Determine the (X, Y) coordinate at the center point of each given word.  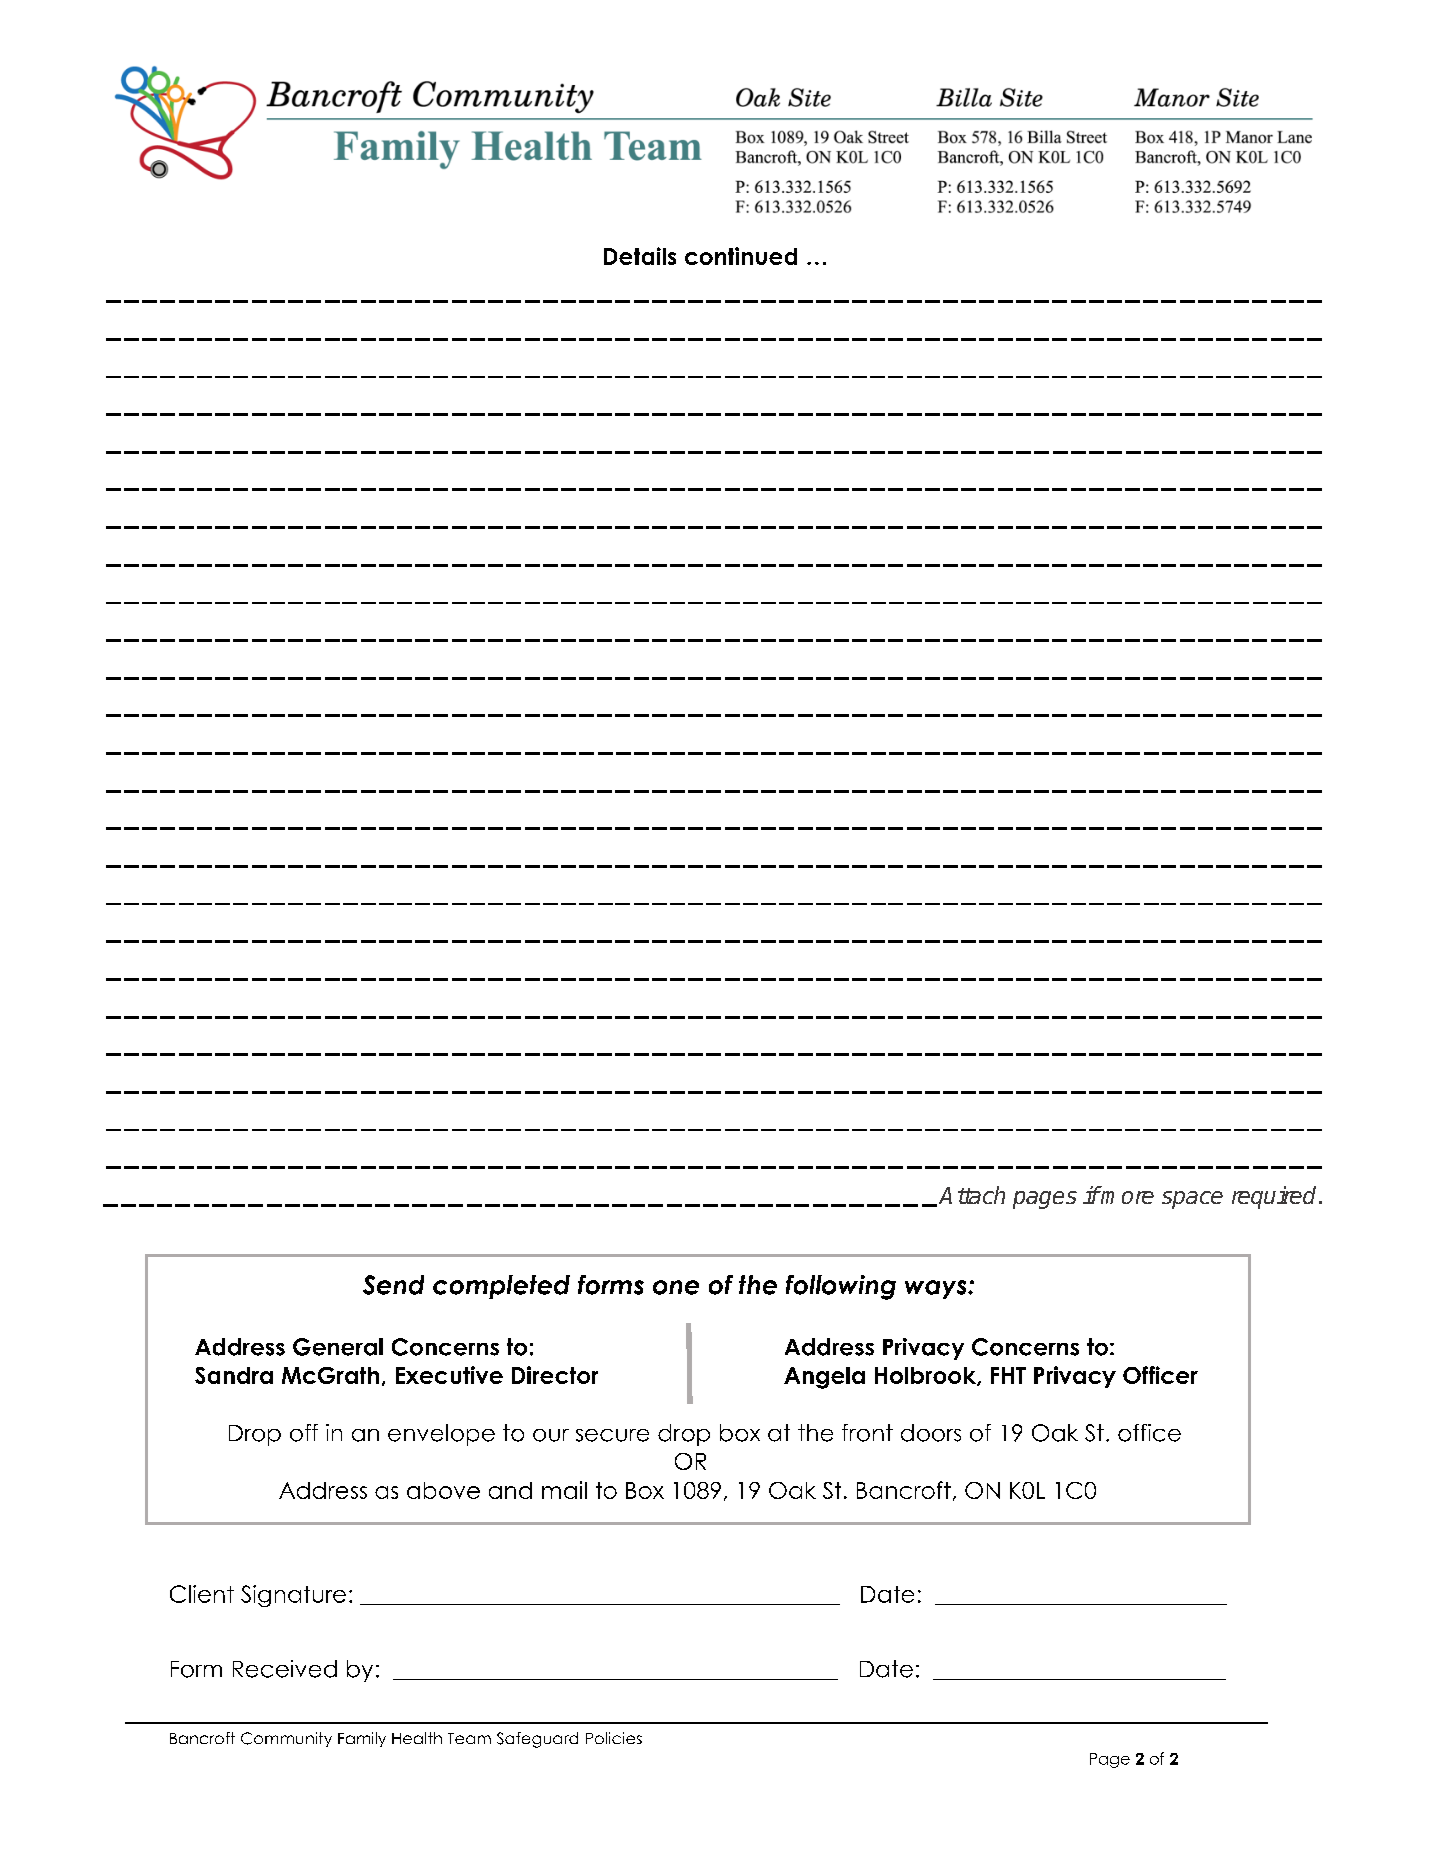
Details (640, 256)
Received (285, 1669)
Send (393, 1285)
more (1127, 1197)
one (676, 1287)
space (1192, 1200)
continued (741, 256)
